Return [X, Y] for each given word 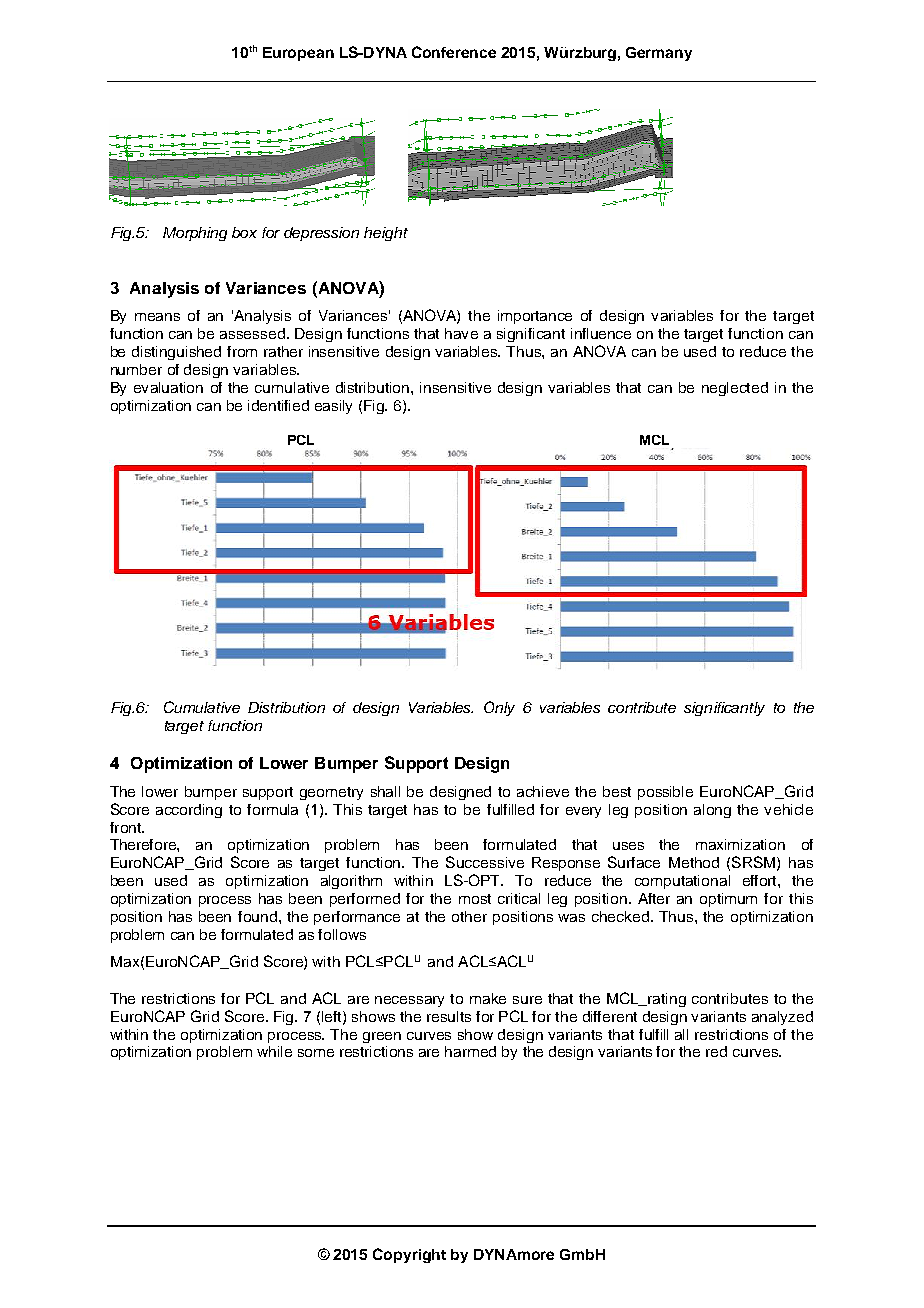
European [298, 54]
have [461, 333]
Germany [659, 54]
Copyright [409, 1255]
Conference [454, 52]
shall [385, 791]
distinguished [176, 353]
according [189, 811]
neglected [735, 389]
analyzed [782, 1018]
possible [665, 793]
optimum [728, 900]
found [259, 916]
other [469, 916]
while [274, 1051]
